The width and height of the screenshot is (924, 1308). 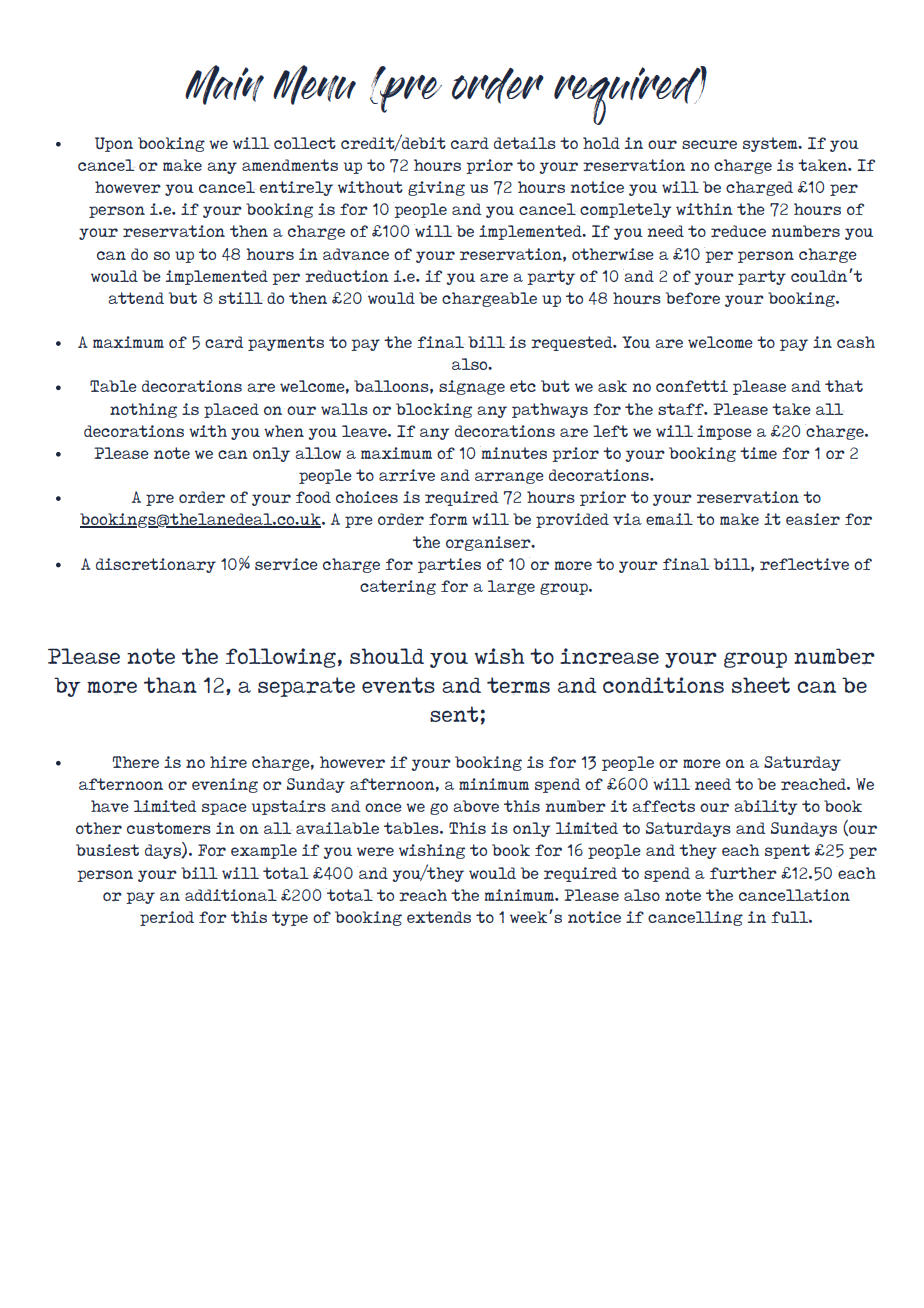 I want to click on hire, so click(x=228, y=762).
